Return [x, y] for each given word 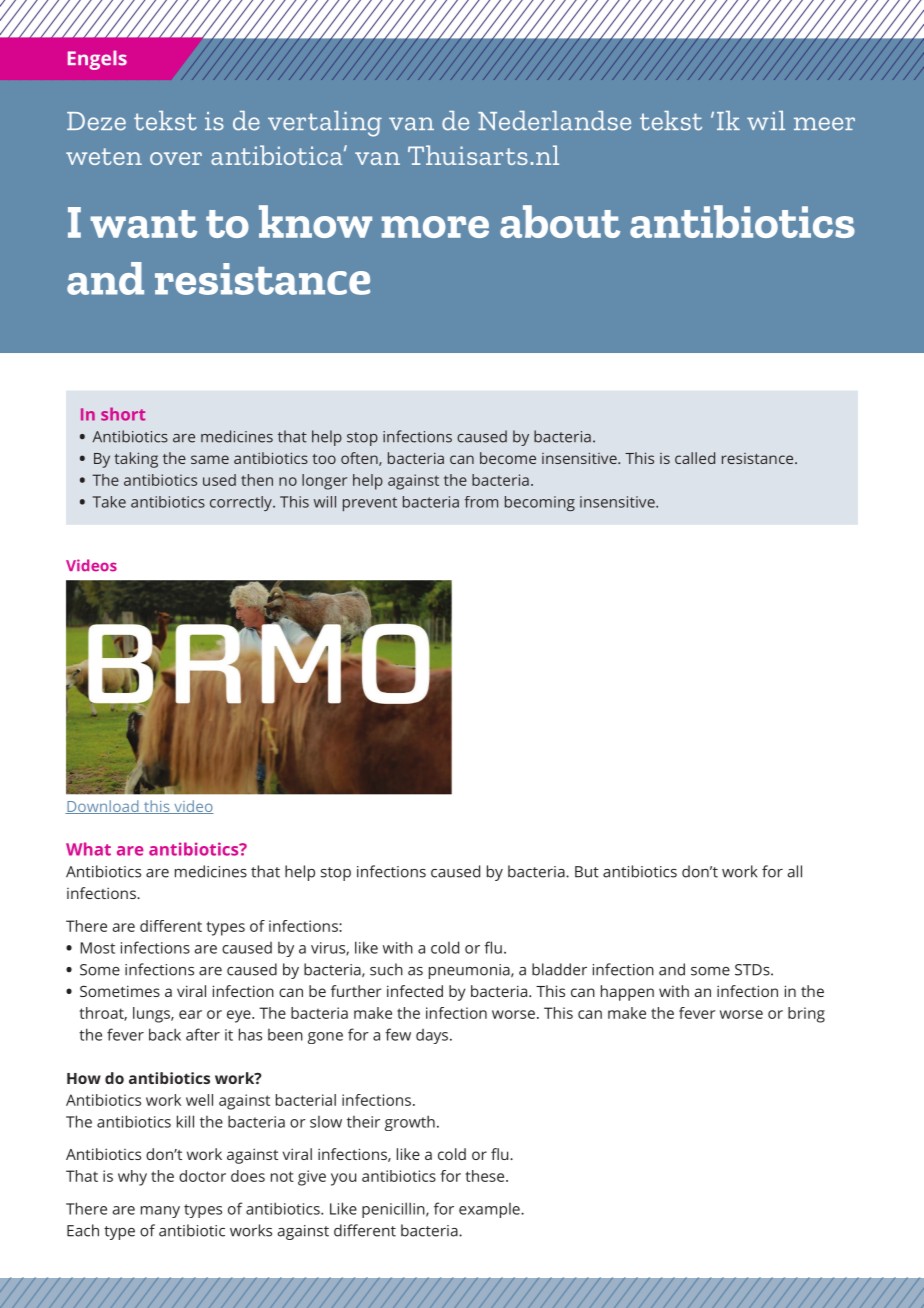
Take [109, 502]
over [176, 158]
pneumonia [470, 971]
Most [97, 948]
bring [806, 1015]
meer [824, 124]
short [123, 414]
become [508, 458]
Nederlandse [554, 121]
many [160, 1212]
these [486, 1176]
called [695, 458]
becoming [540, 503]
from [481, 502]
